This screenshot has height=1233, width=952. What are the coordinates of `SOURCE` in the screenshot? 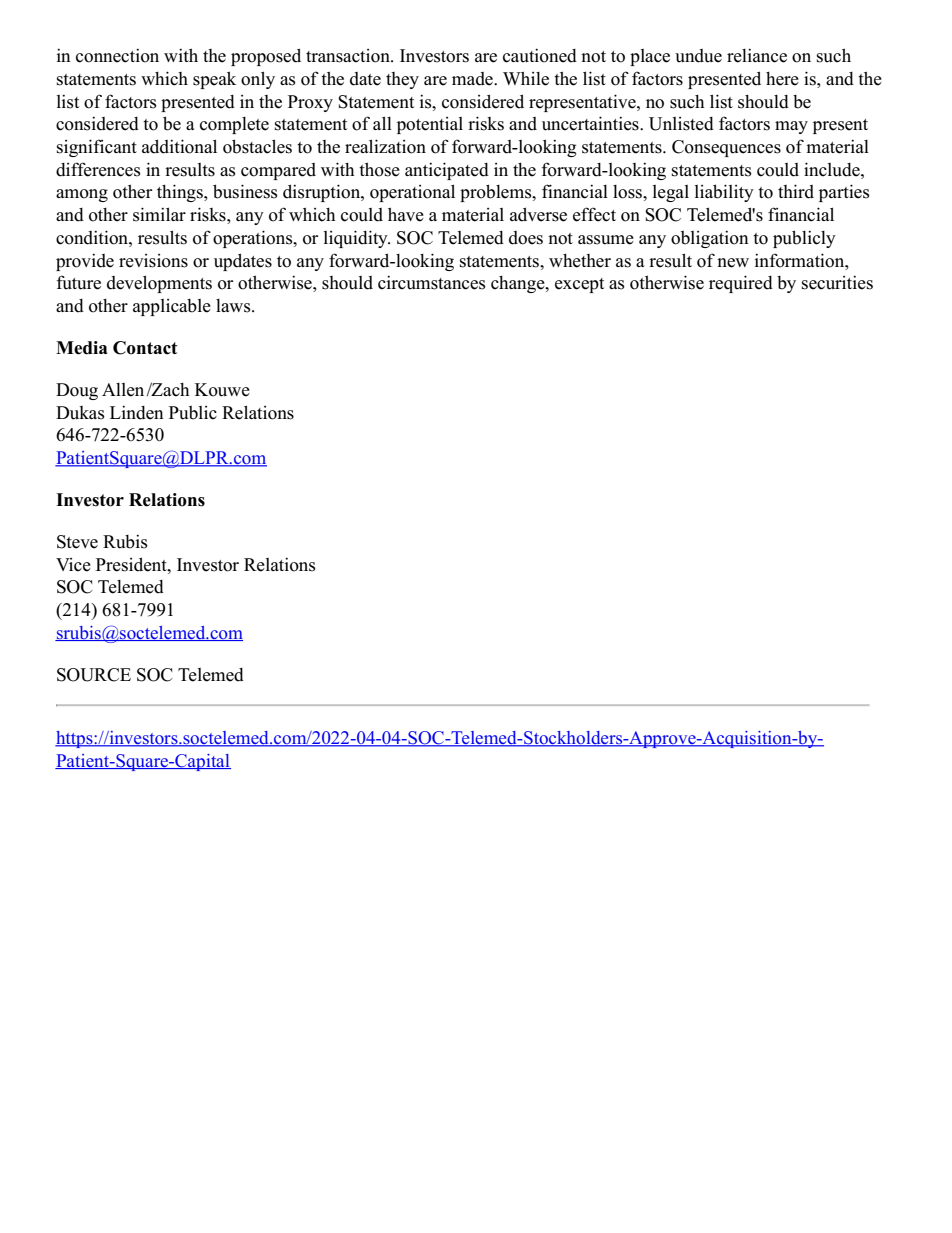 It's located at (94, 675).
